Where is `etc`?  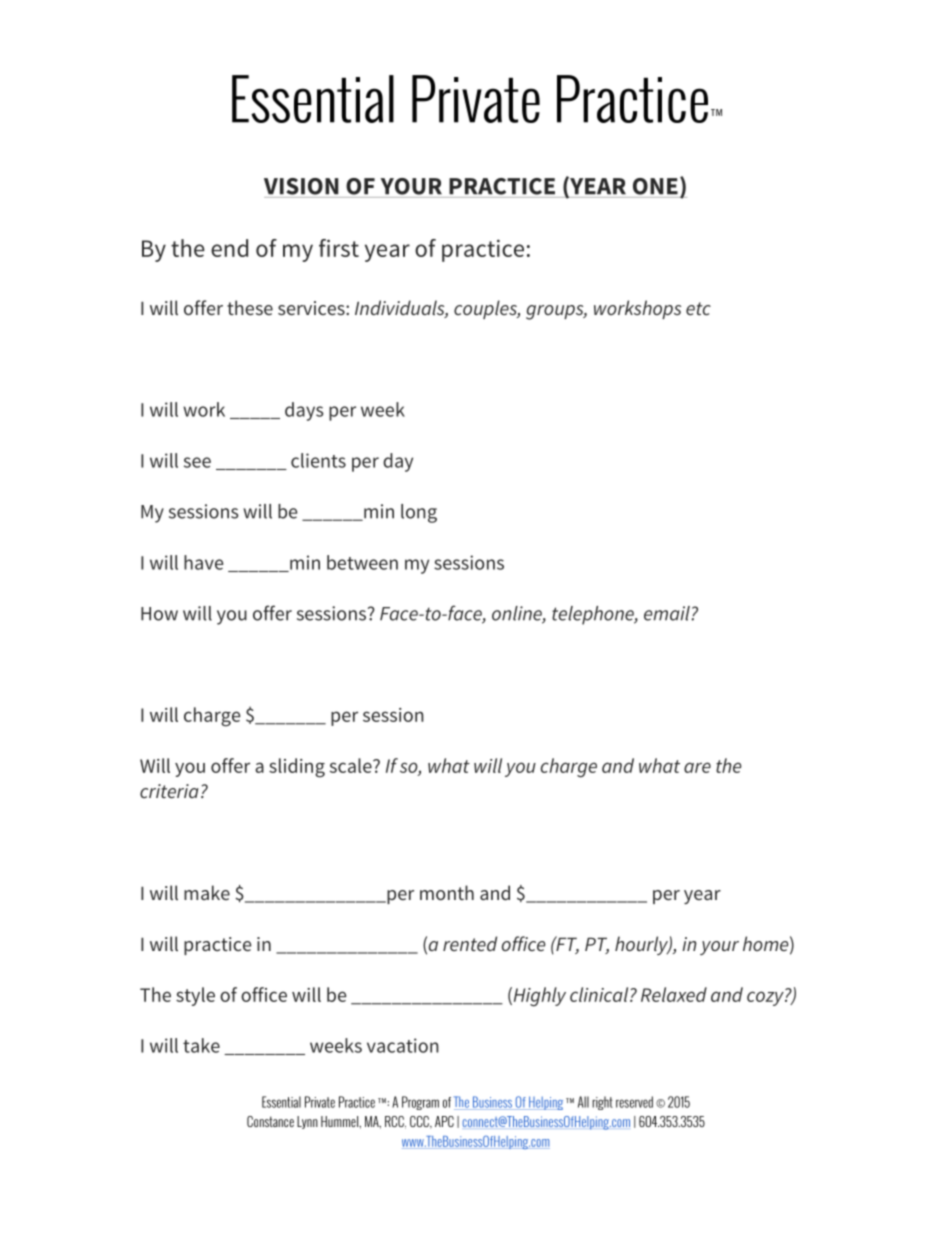
etc is located at coordinates (698, 308).
